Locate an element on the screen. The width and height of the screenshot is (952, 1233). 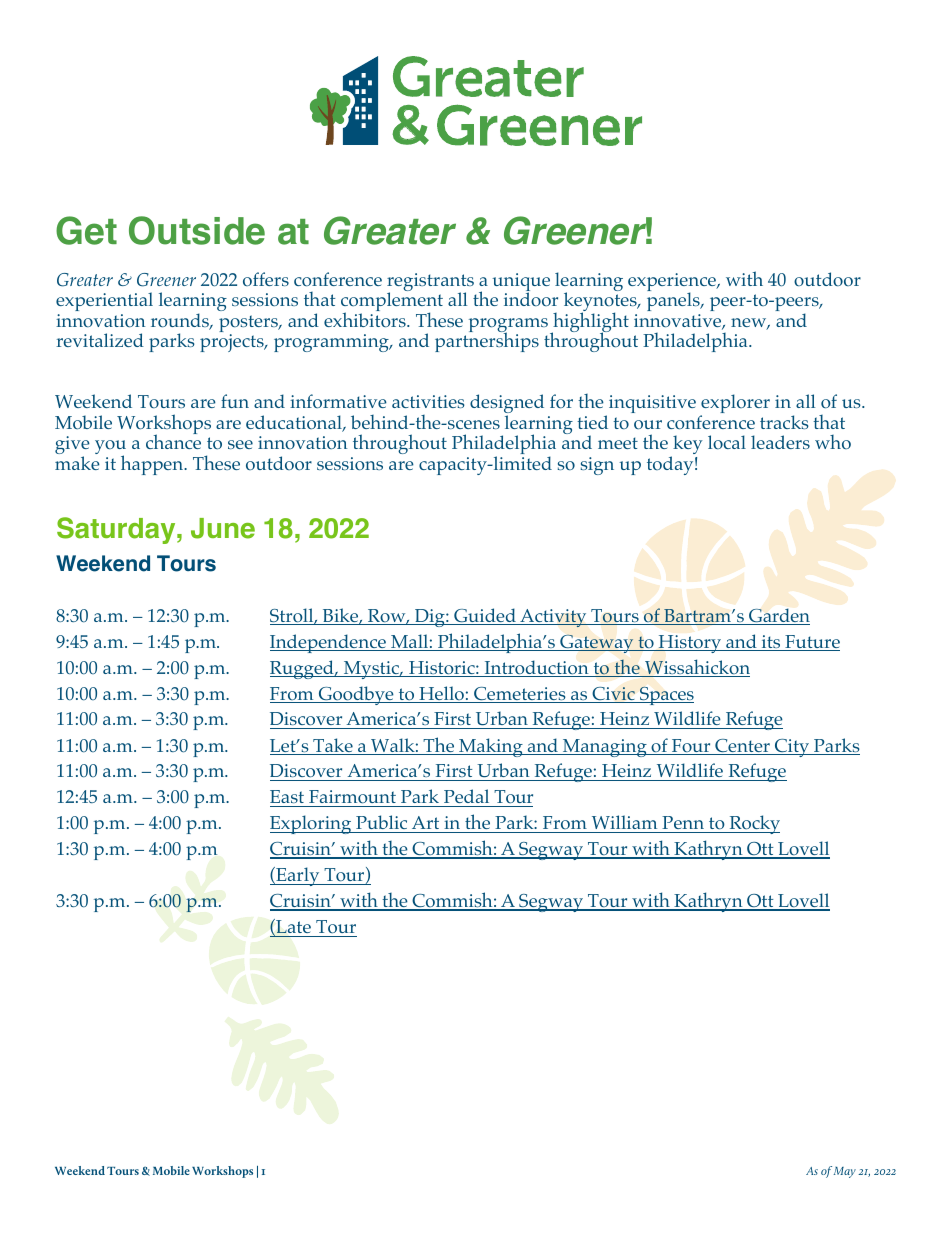
registrants is located at coordinates (430, 283).
